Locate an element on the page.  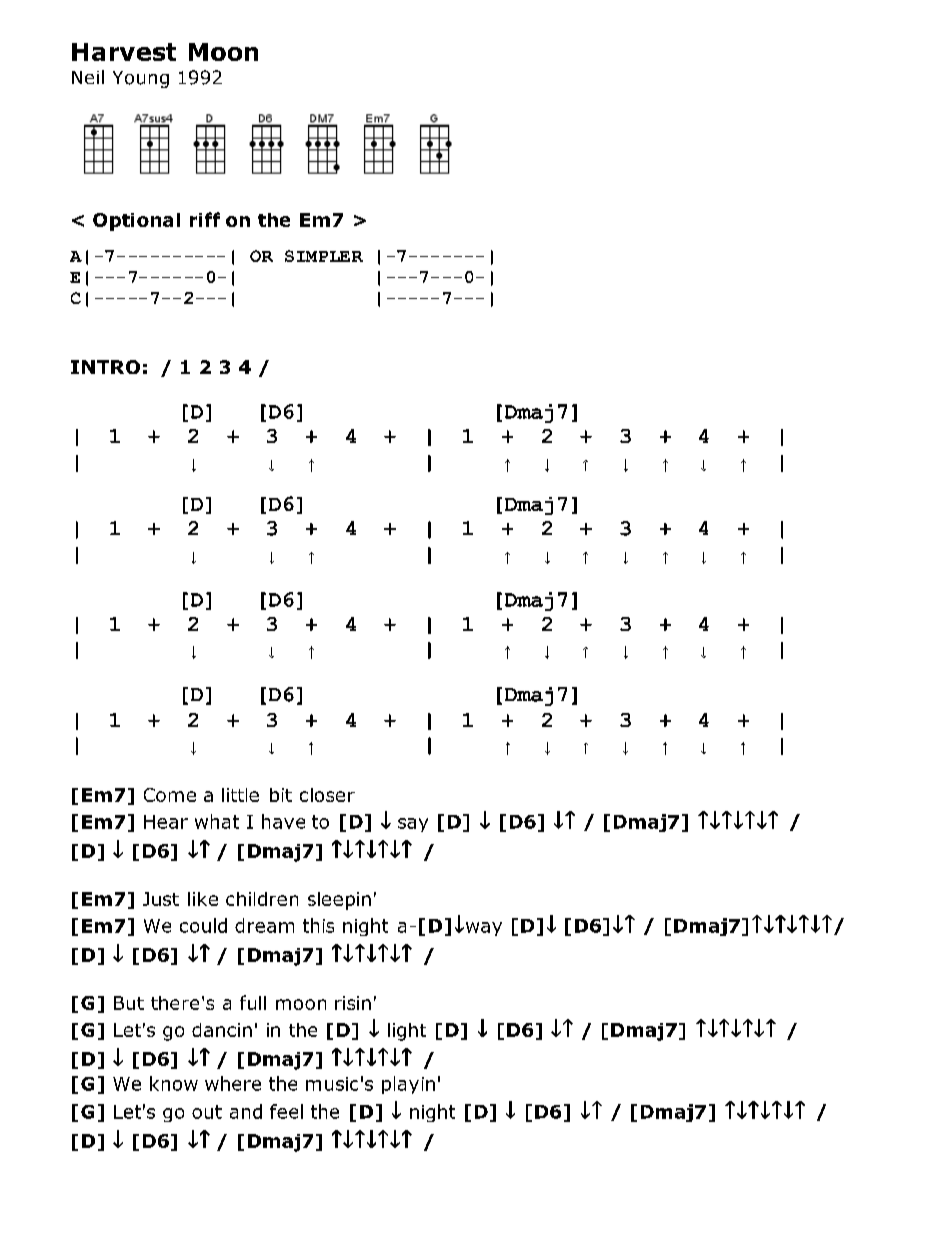
INTRO is located at coordinates (105, 367).
